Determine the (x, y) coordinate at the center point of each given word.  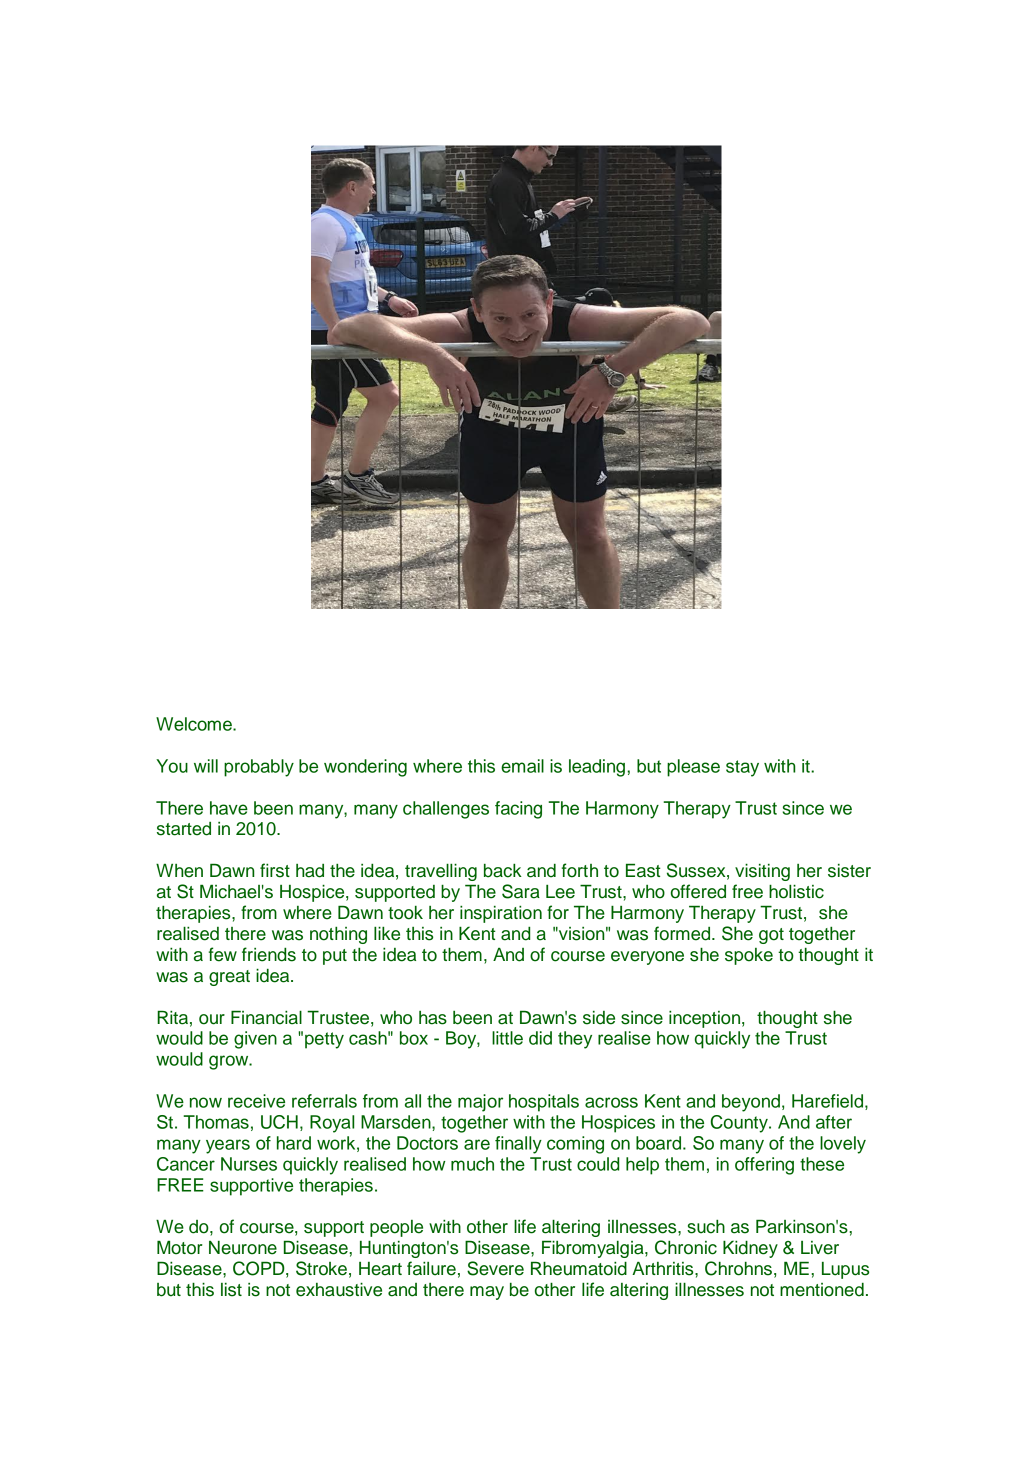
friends (269, 954)
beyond (751, 1103)
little (507, 1038)
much (472, 1164)
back (503, 870)
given (255, 1040)
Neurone (243, 1248)
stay (742, 768)
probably (259, 768)
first (275, 870)
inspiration (501, 914)
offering (764, 1166)
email (522, 766)
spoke (749, 956)
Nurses (249, 1164)
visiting (762, 872)
